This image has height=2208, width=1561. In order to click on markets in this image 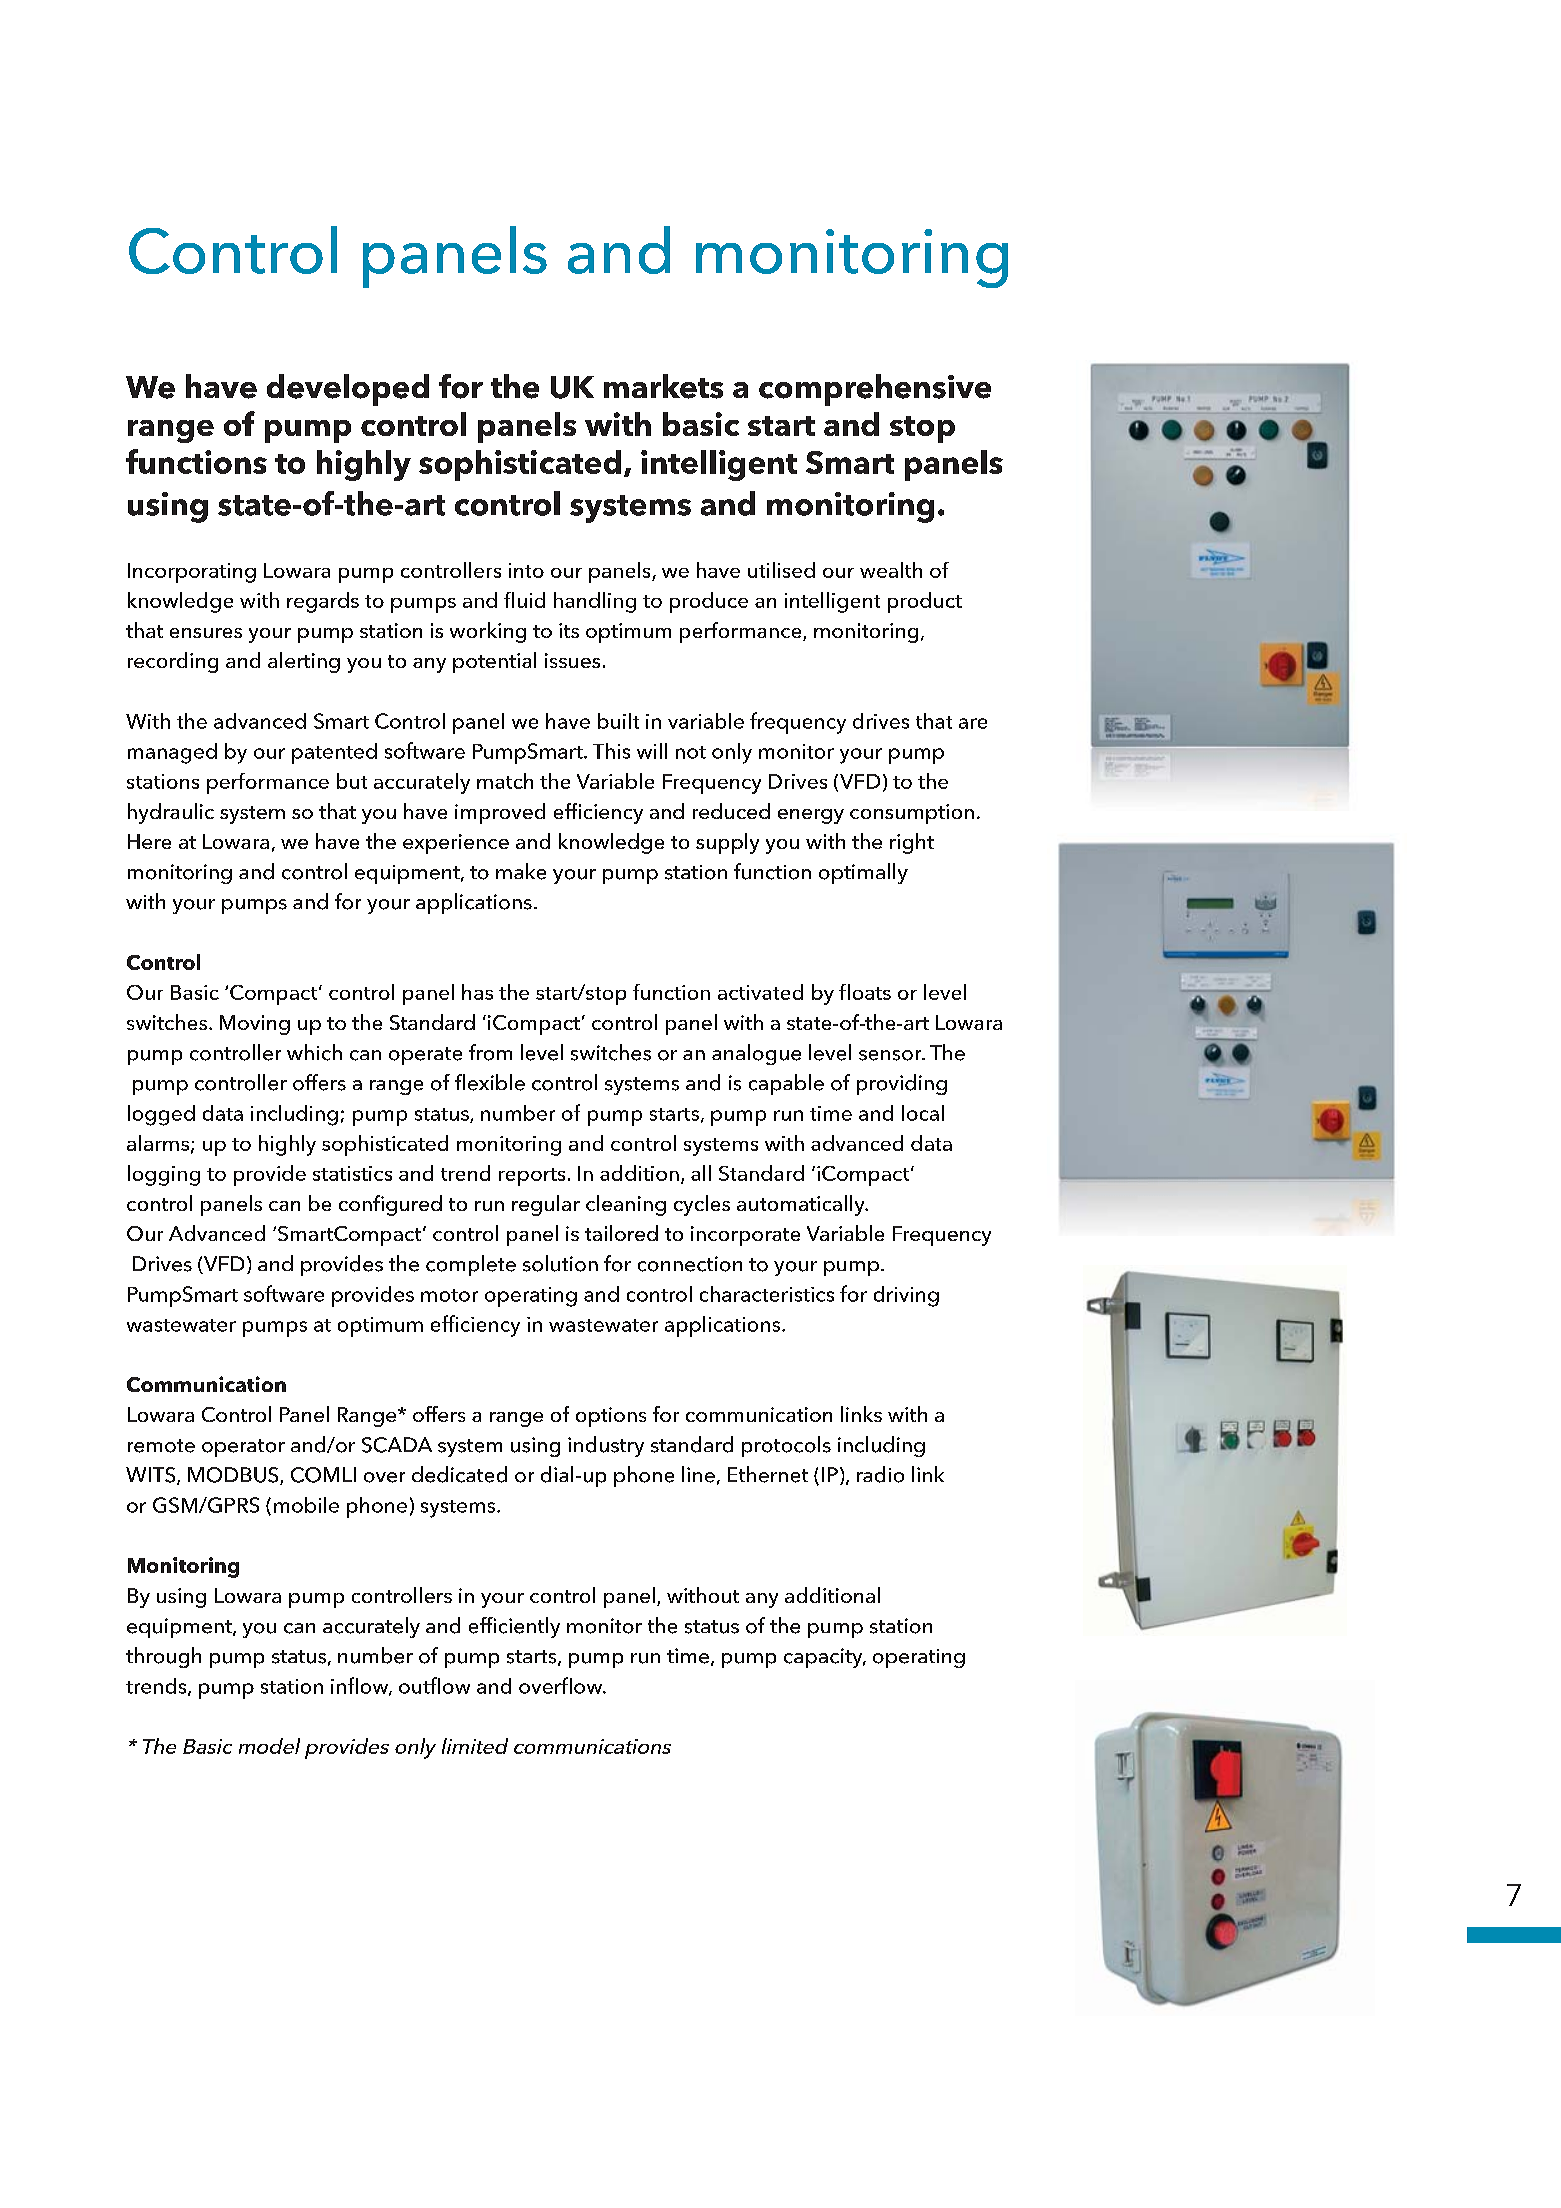, I will do `click(663, 386)`.
